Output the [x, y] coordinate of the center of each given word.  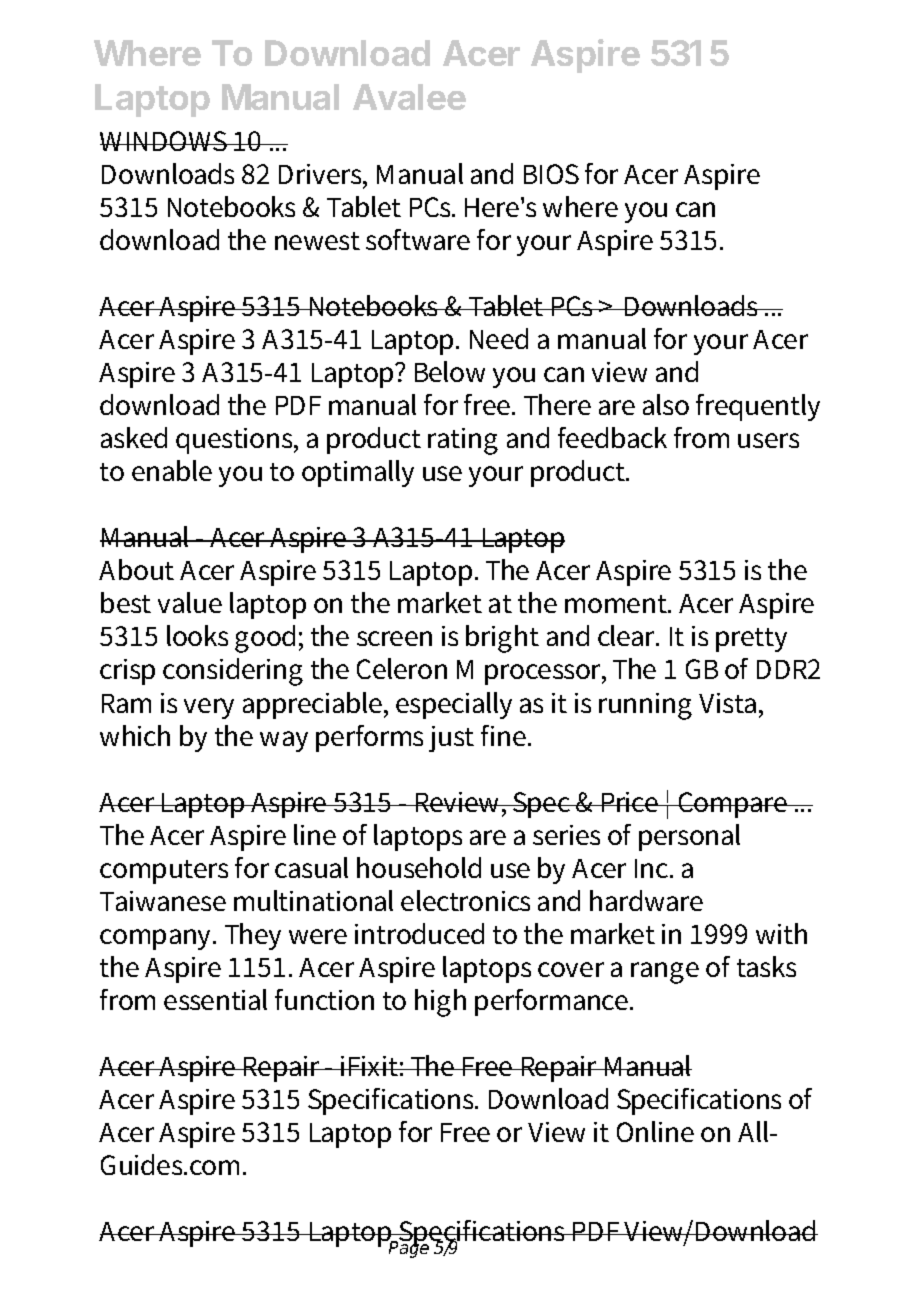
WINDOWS [165, 141]
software [418, 239]
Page [408, 1249]
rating [463, 441]
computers [164, 872]
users [768, 440]
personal [689, 837]
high [440, 1003]
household [419, 867]
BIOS [551, 174]
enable [172, 470]
